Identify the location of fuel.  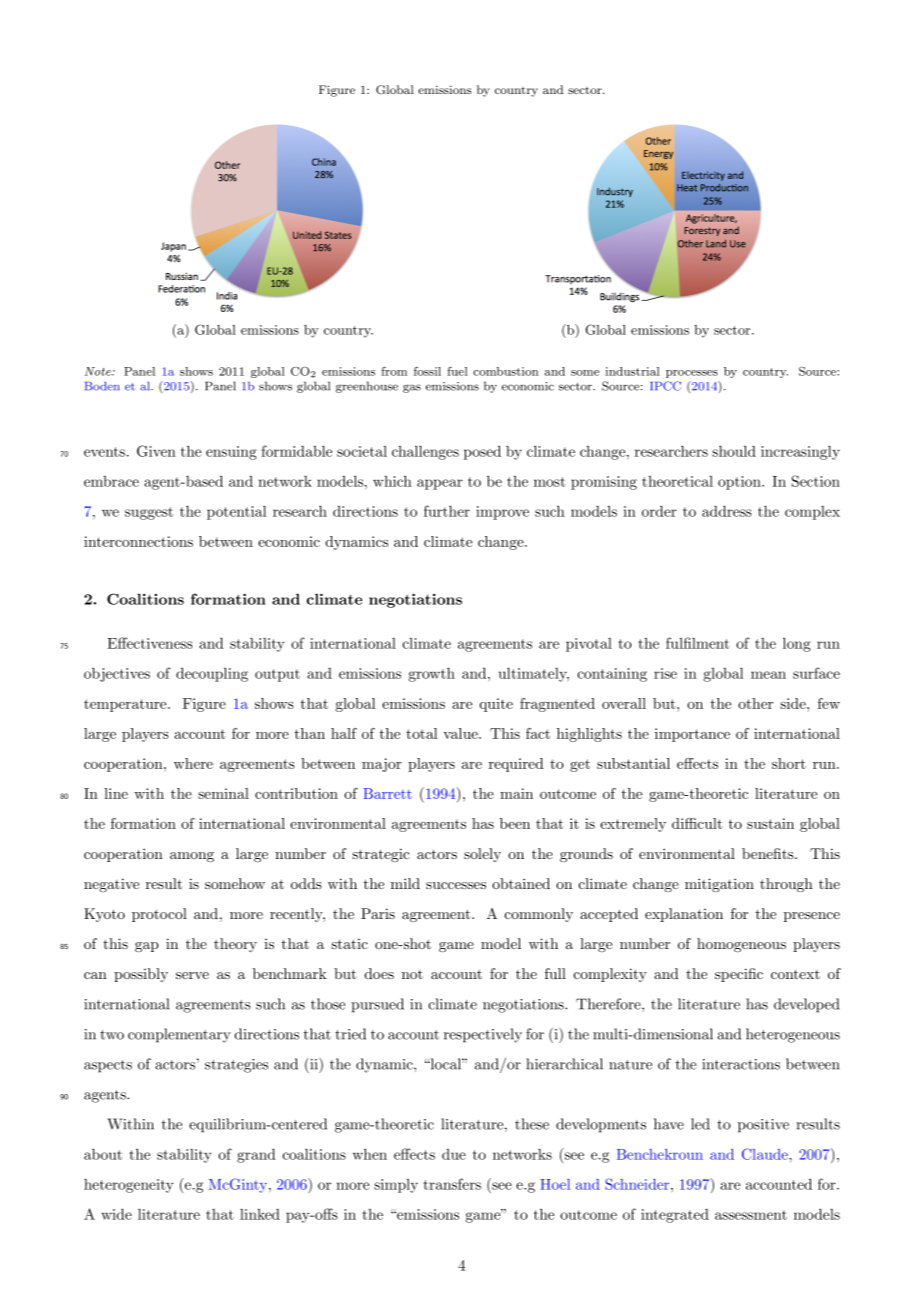
(457, 371).
